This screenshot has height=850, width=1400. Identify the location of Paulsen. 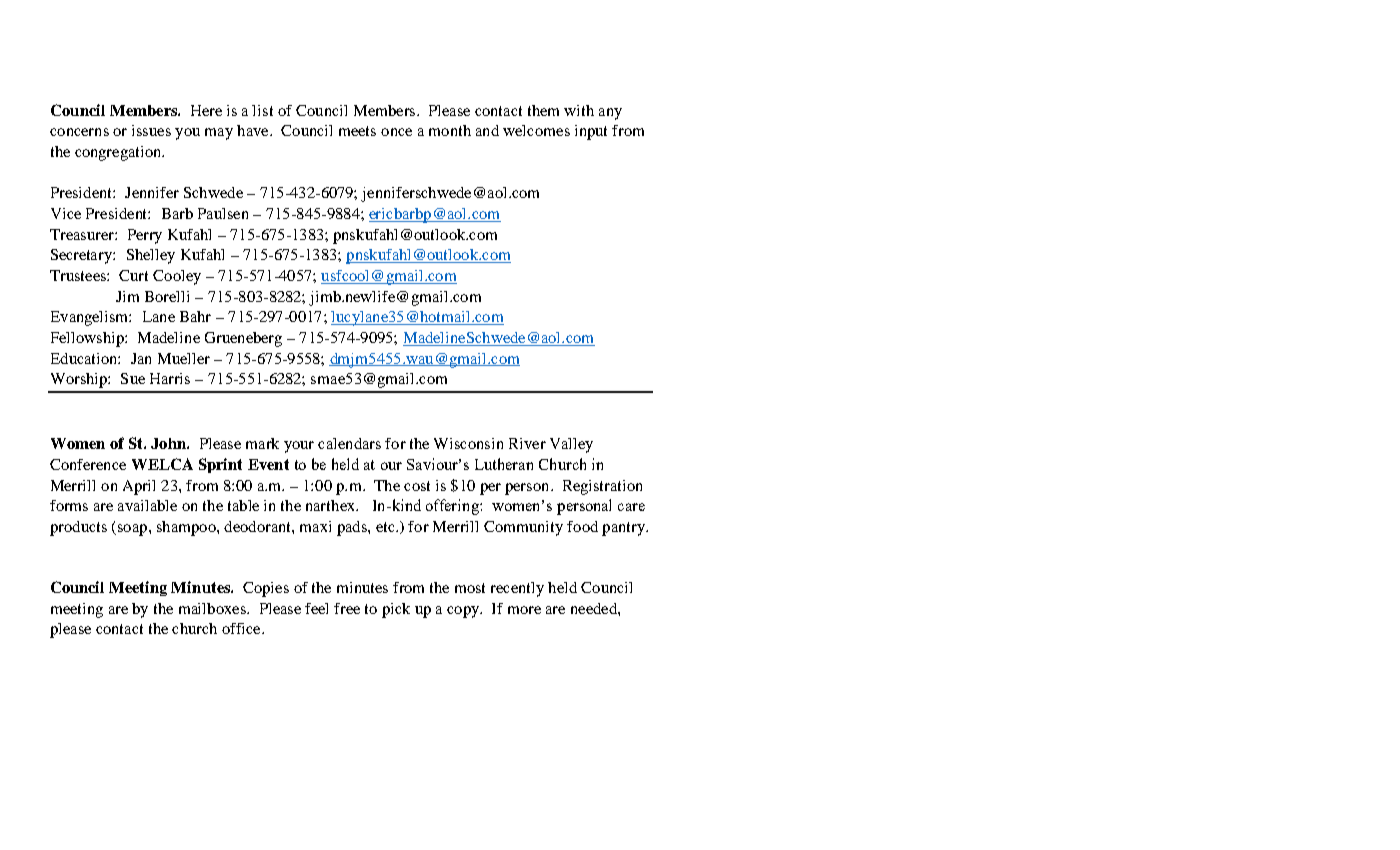
(223, 213).
